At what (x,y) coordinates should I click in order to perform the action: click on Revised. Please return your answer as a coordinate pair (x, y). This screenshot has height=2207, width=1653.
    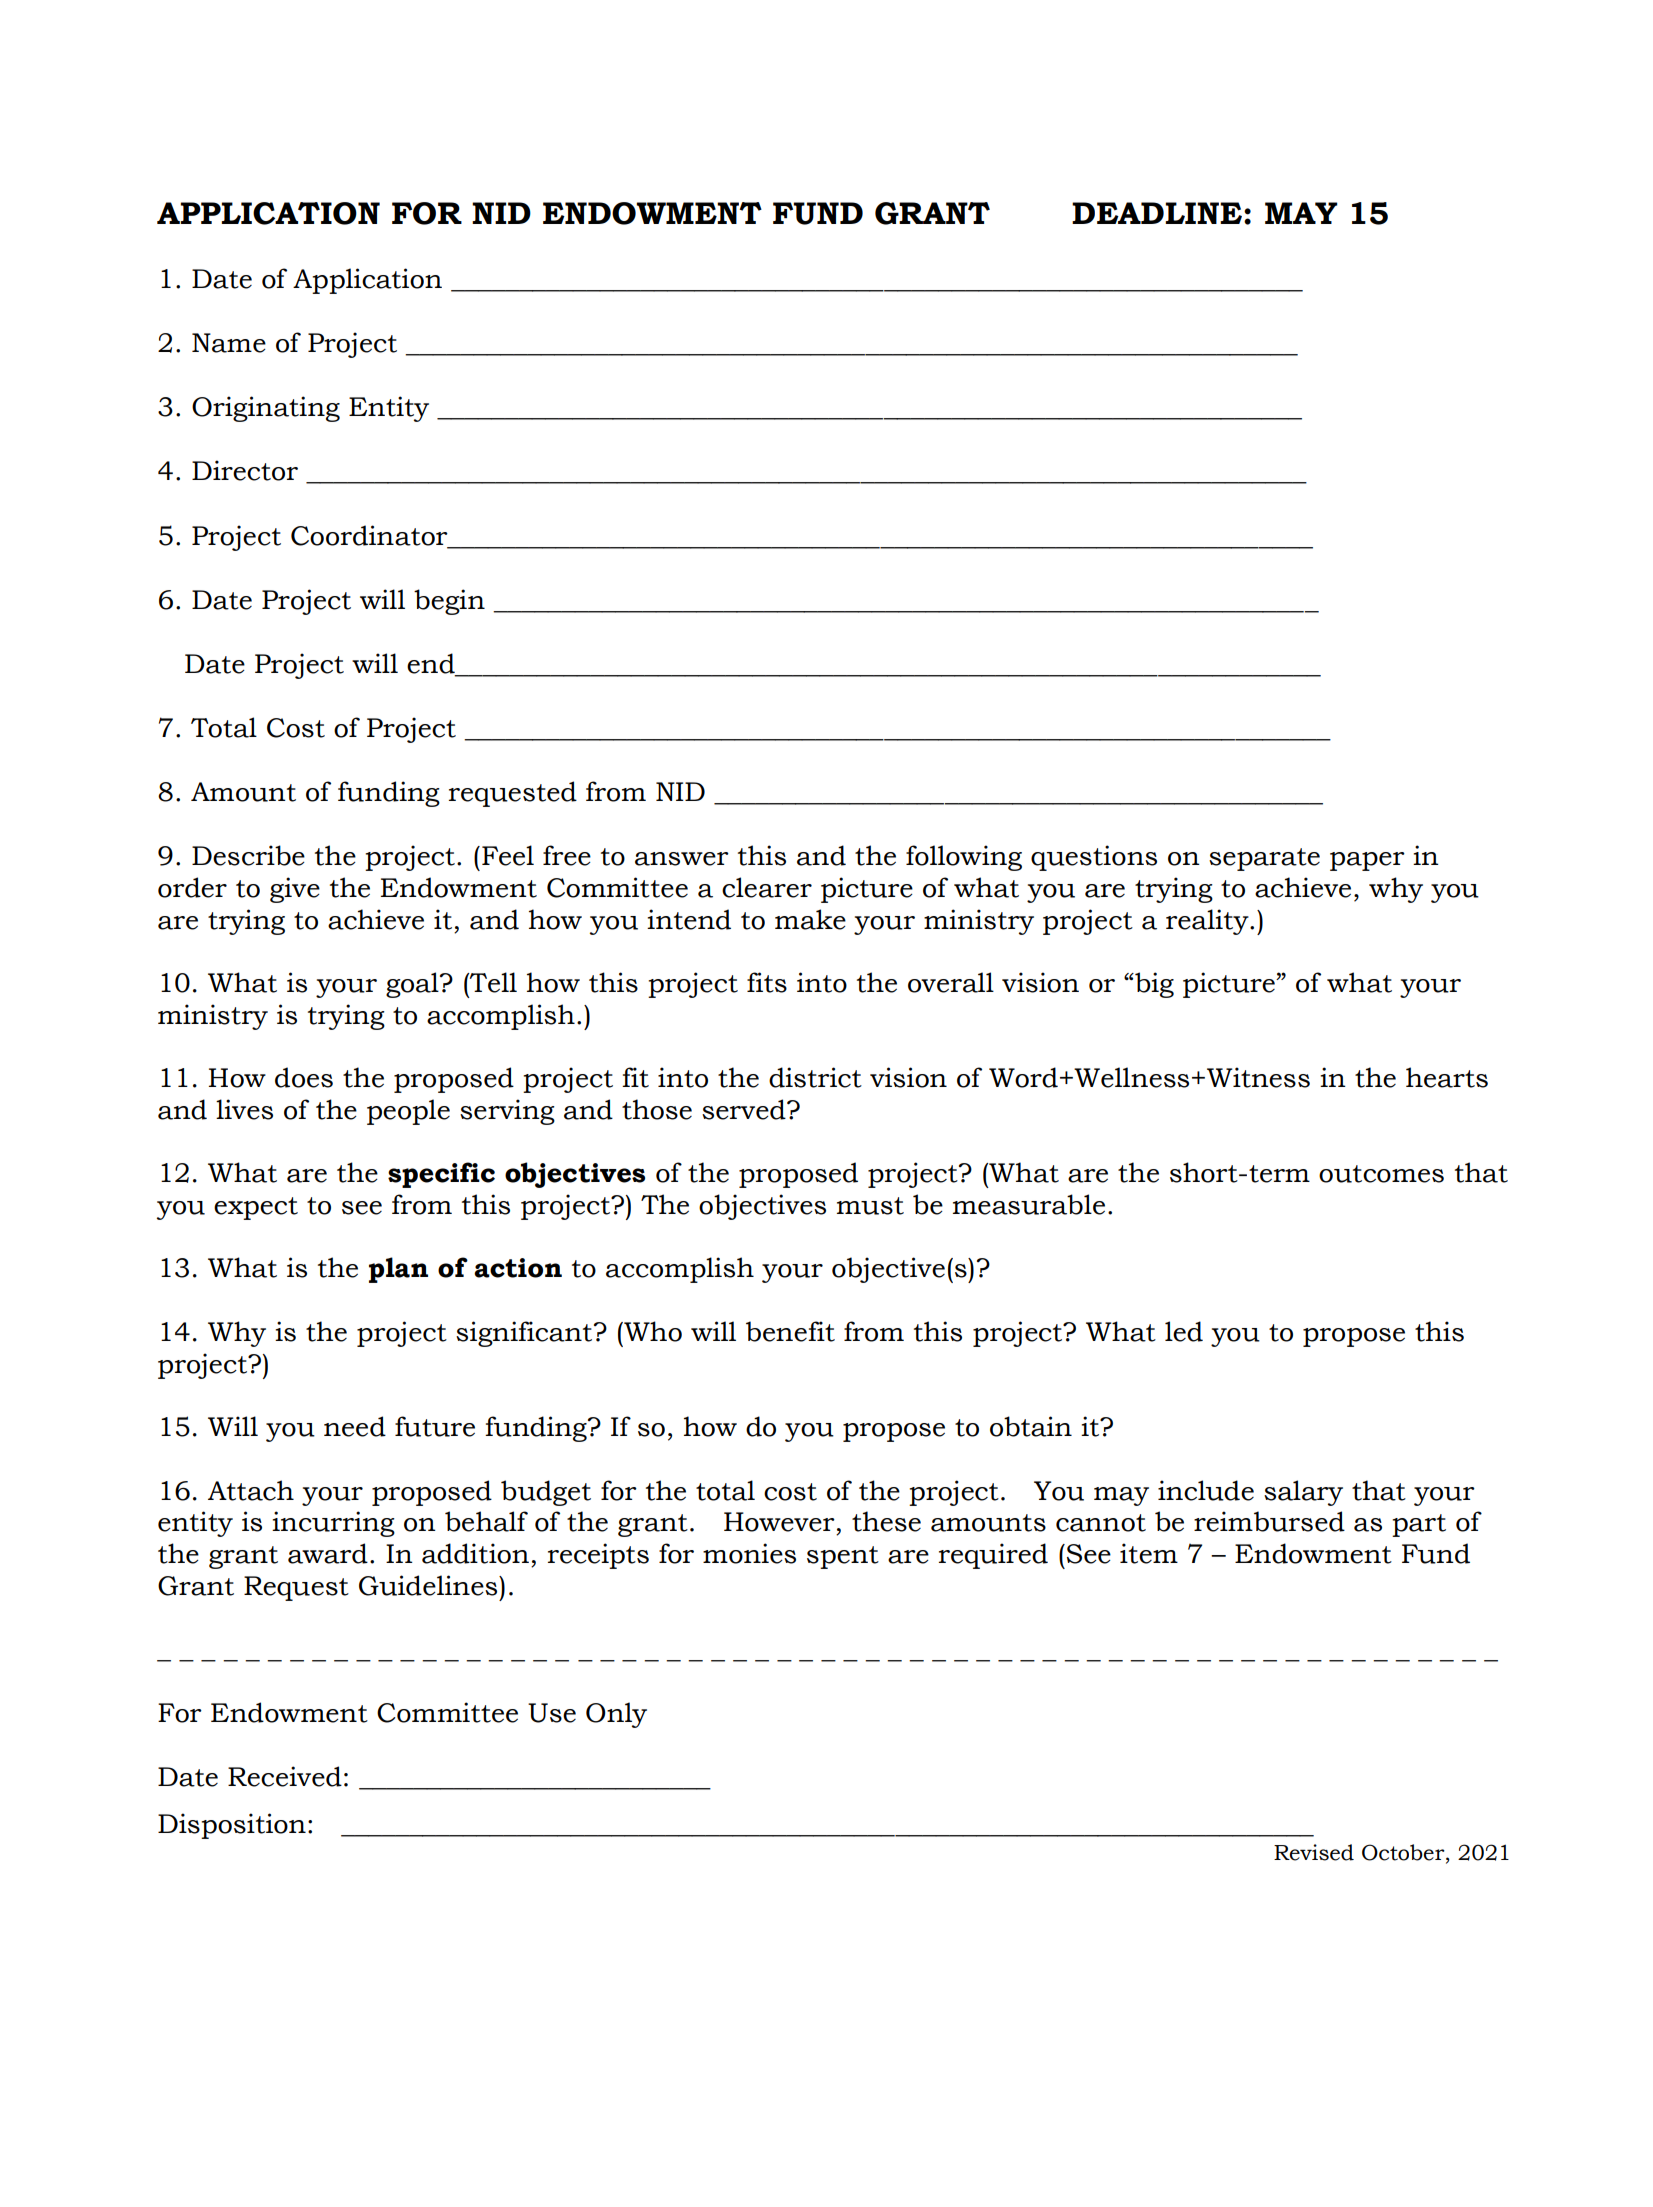
    Looking at the image, I should click on (1314, 1852).
